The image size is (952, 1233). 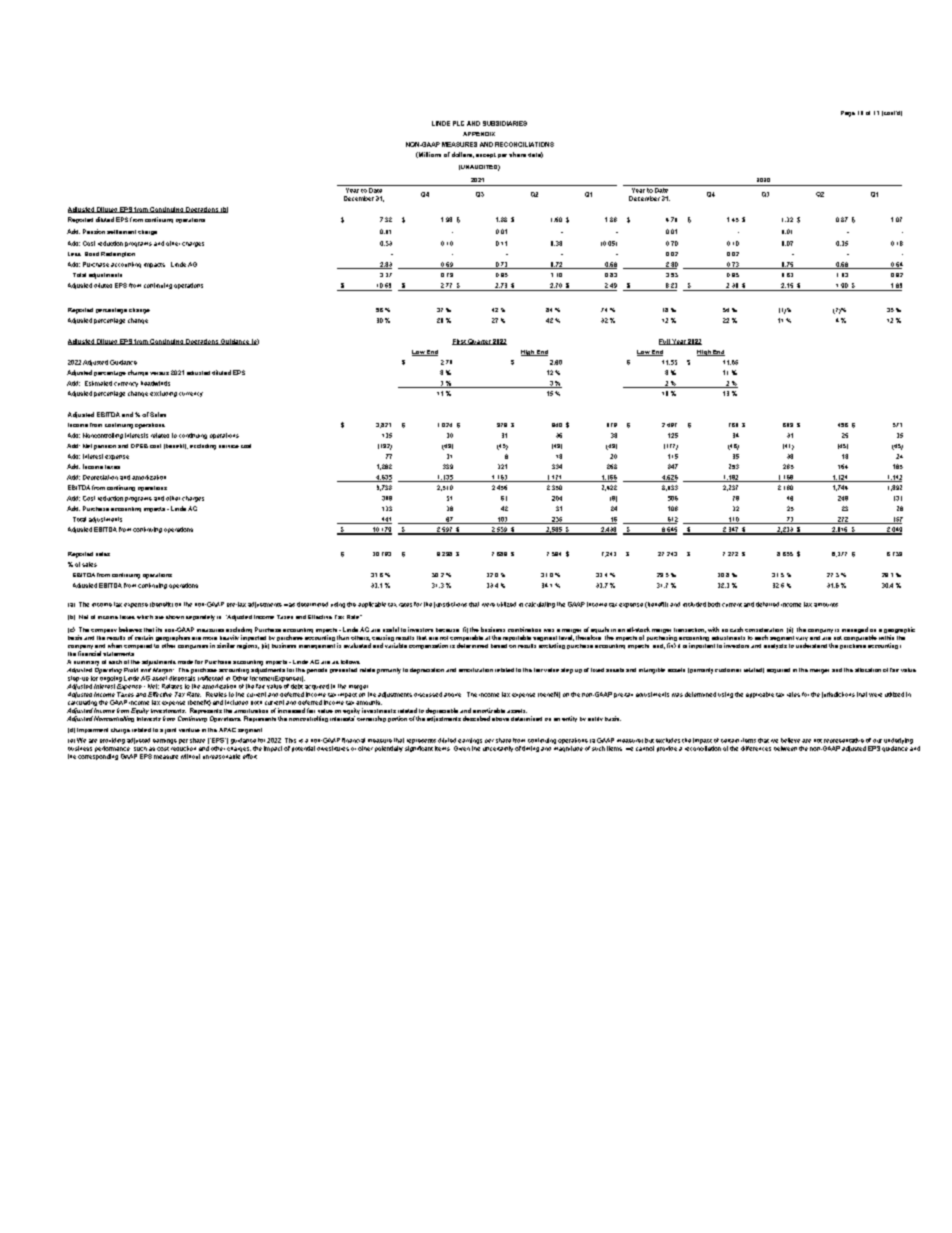 What do you see at coordinates (175, 617) in the image?
I see `shown` at bounding box center [175, 617].
